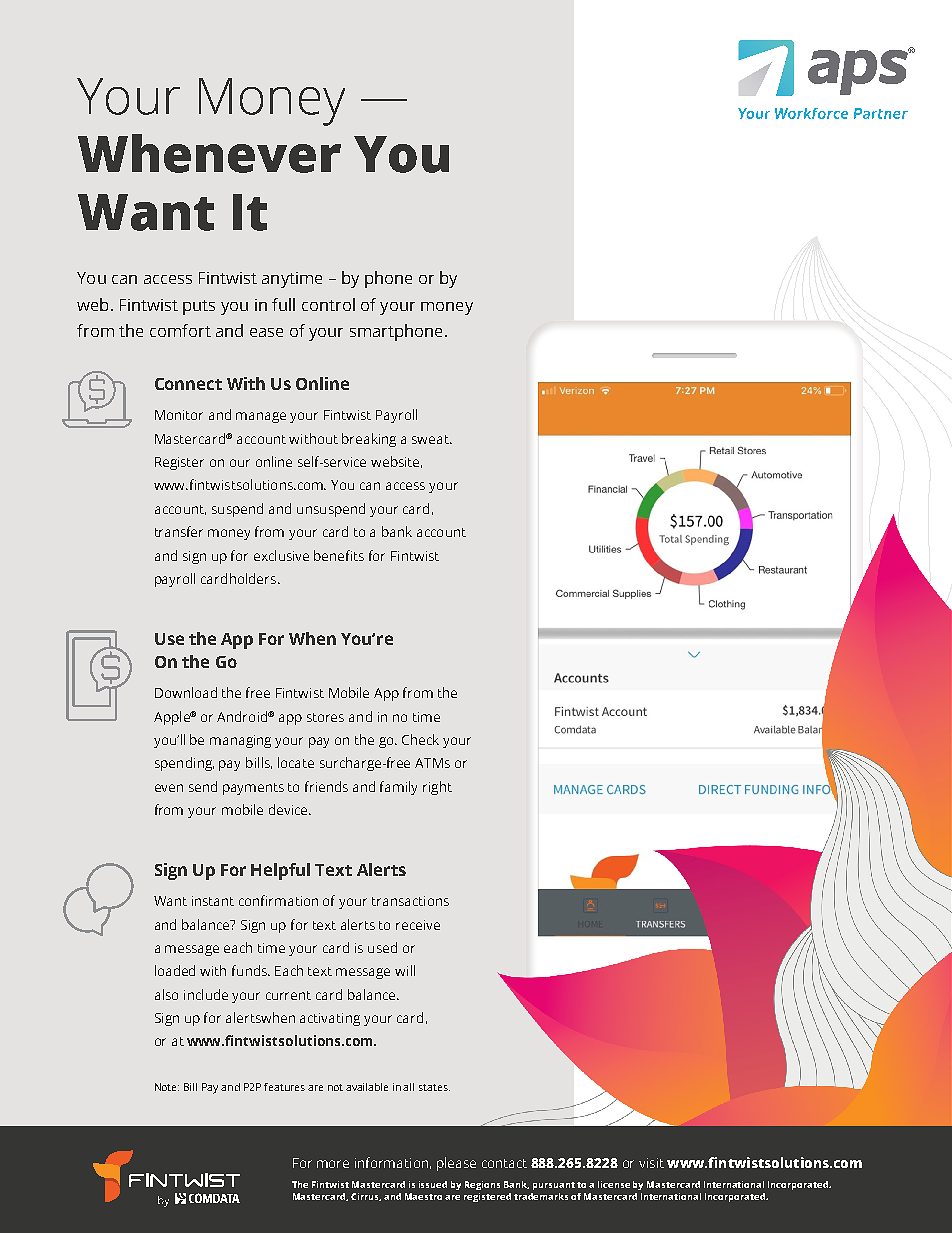 This page has height=1233, width=952. I want to click on puts, so click(199, 307).
